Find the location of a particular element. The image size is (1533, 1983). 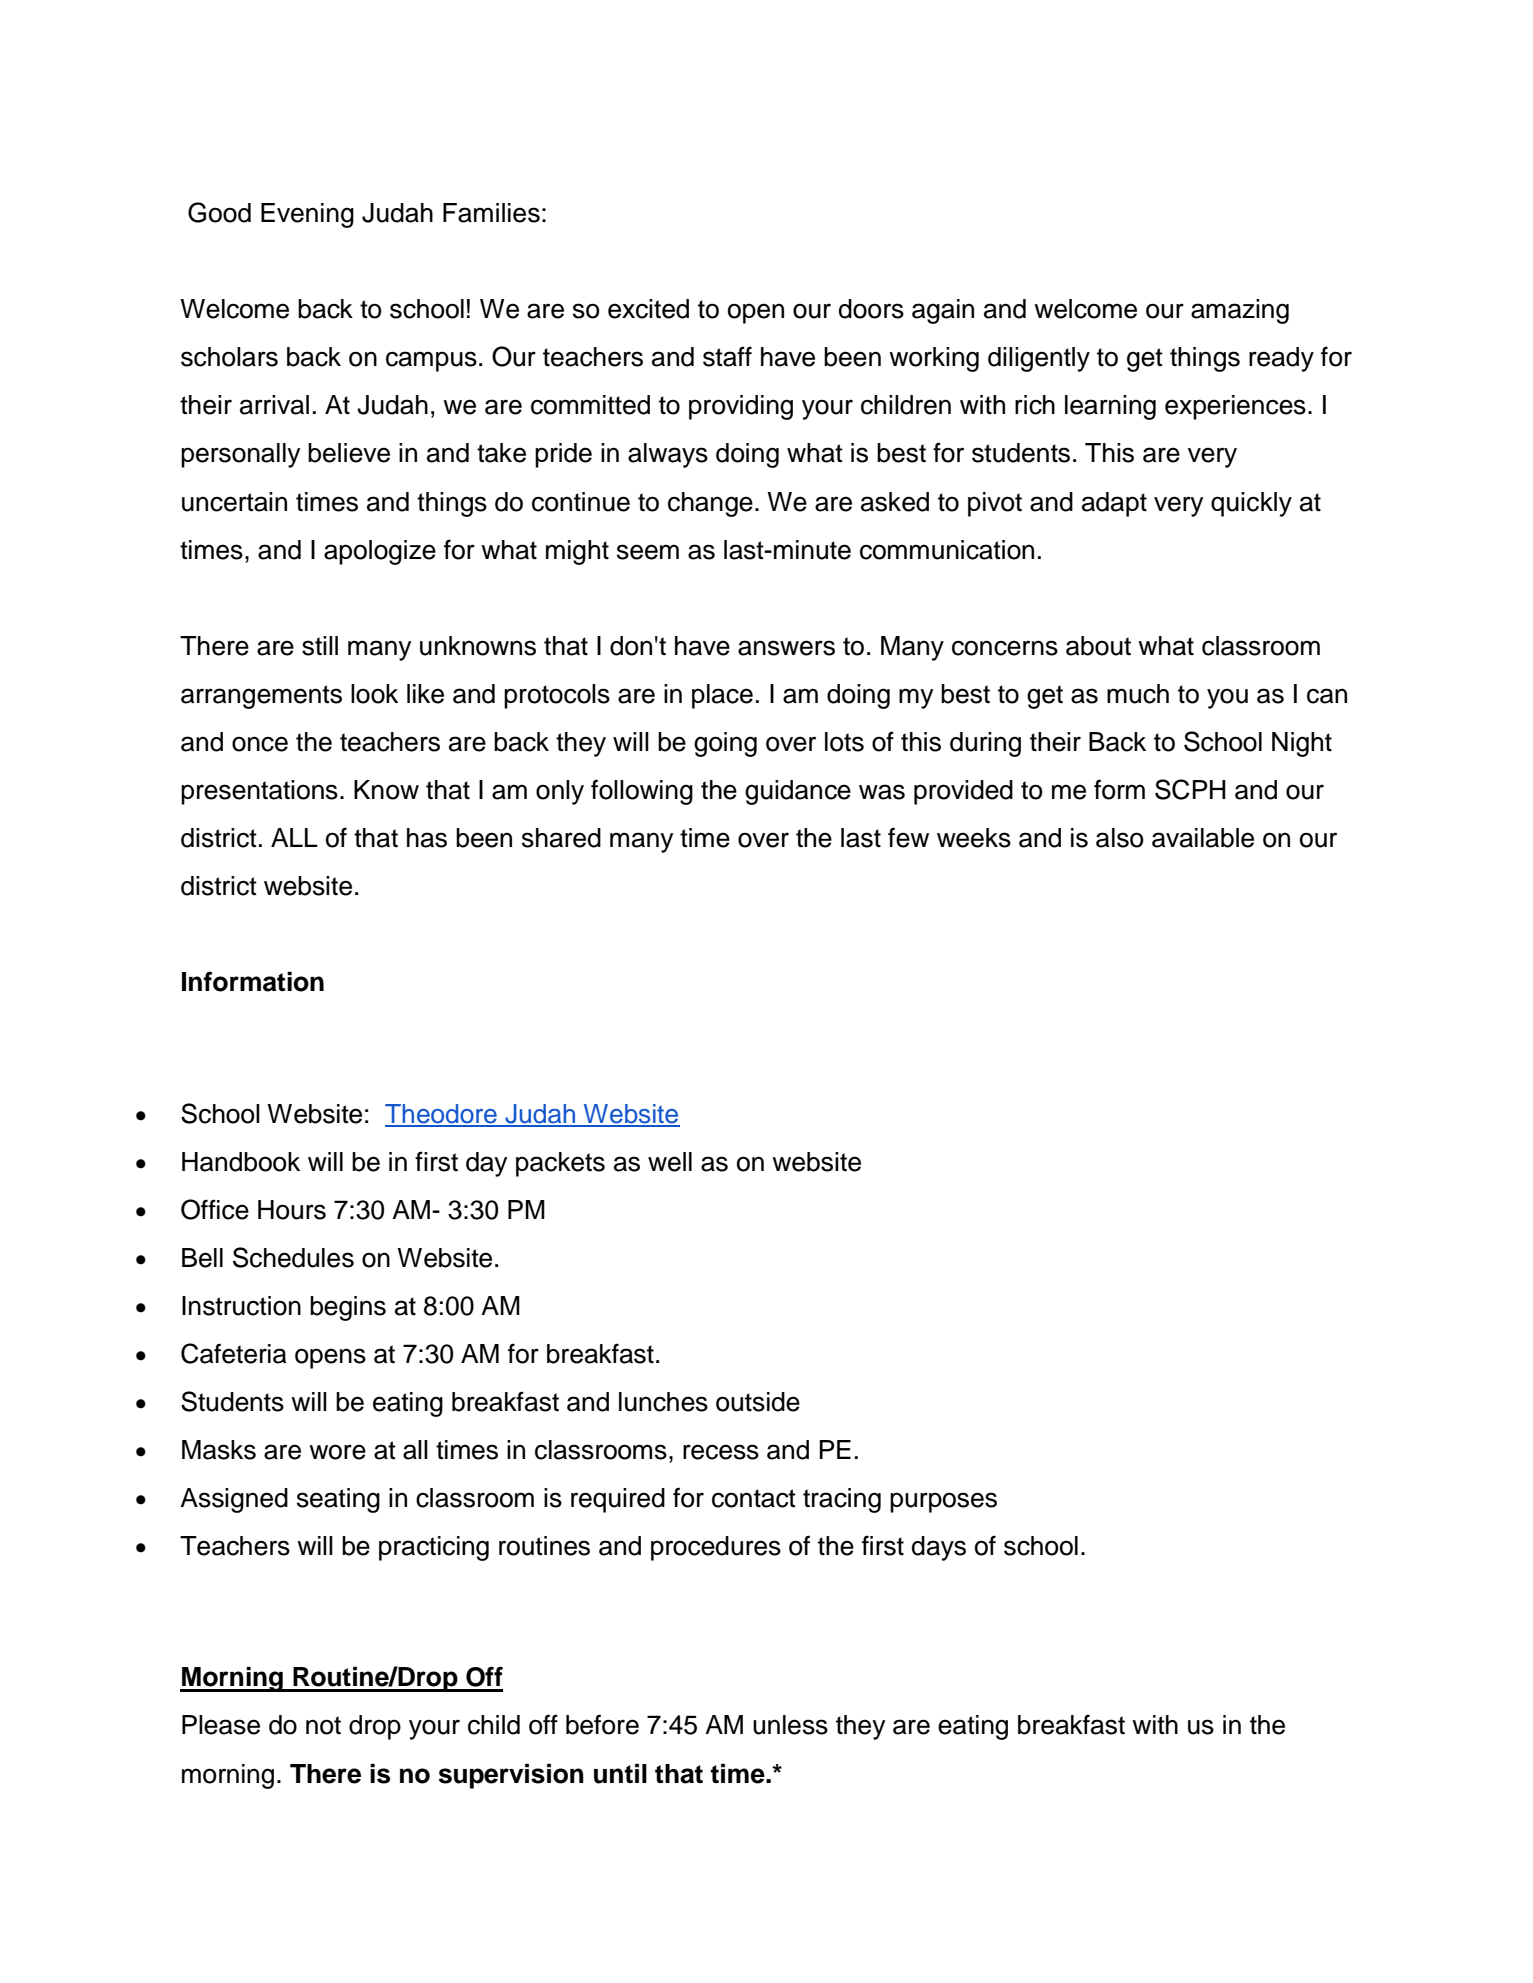

Theodore is located at coordinates (442, 1115).
